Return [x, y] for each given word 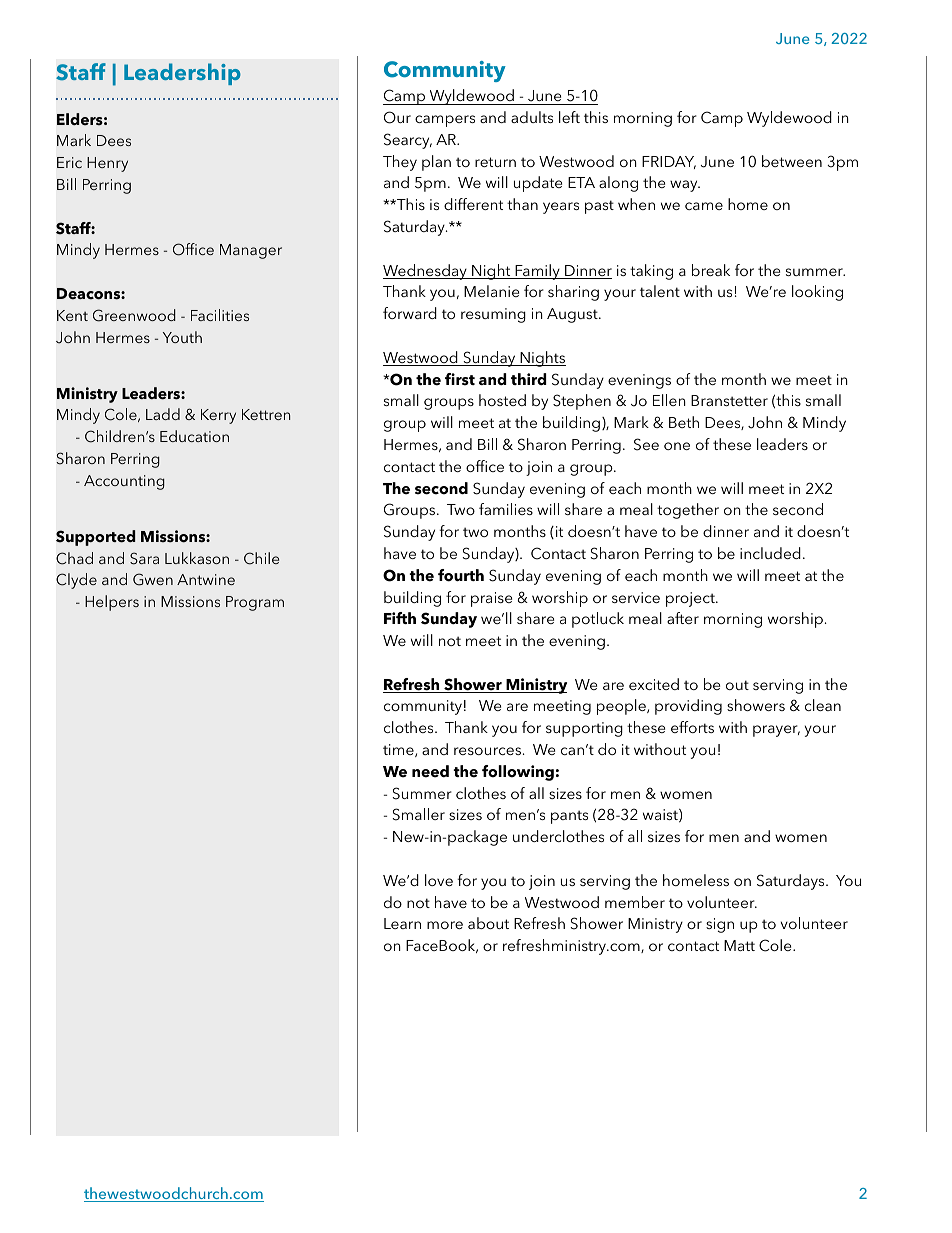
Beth [684, 422]
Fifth [400, 618]
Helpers [112, 603]
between [792, 161]
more [445, 925]
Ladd [163, 414]
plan [436, 163]
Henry [107, 164]
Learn [402, 923]
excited [654, 684]
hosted [502, 400]
